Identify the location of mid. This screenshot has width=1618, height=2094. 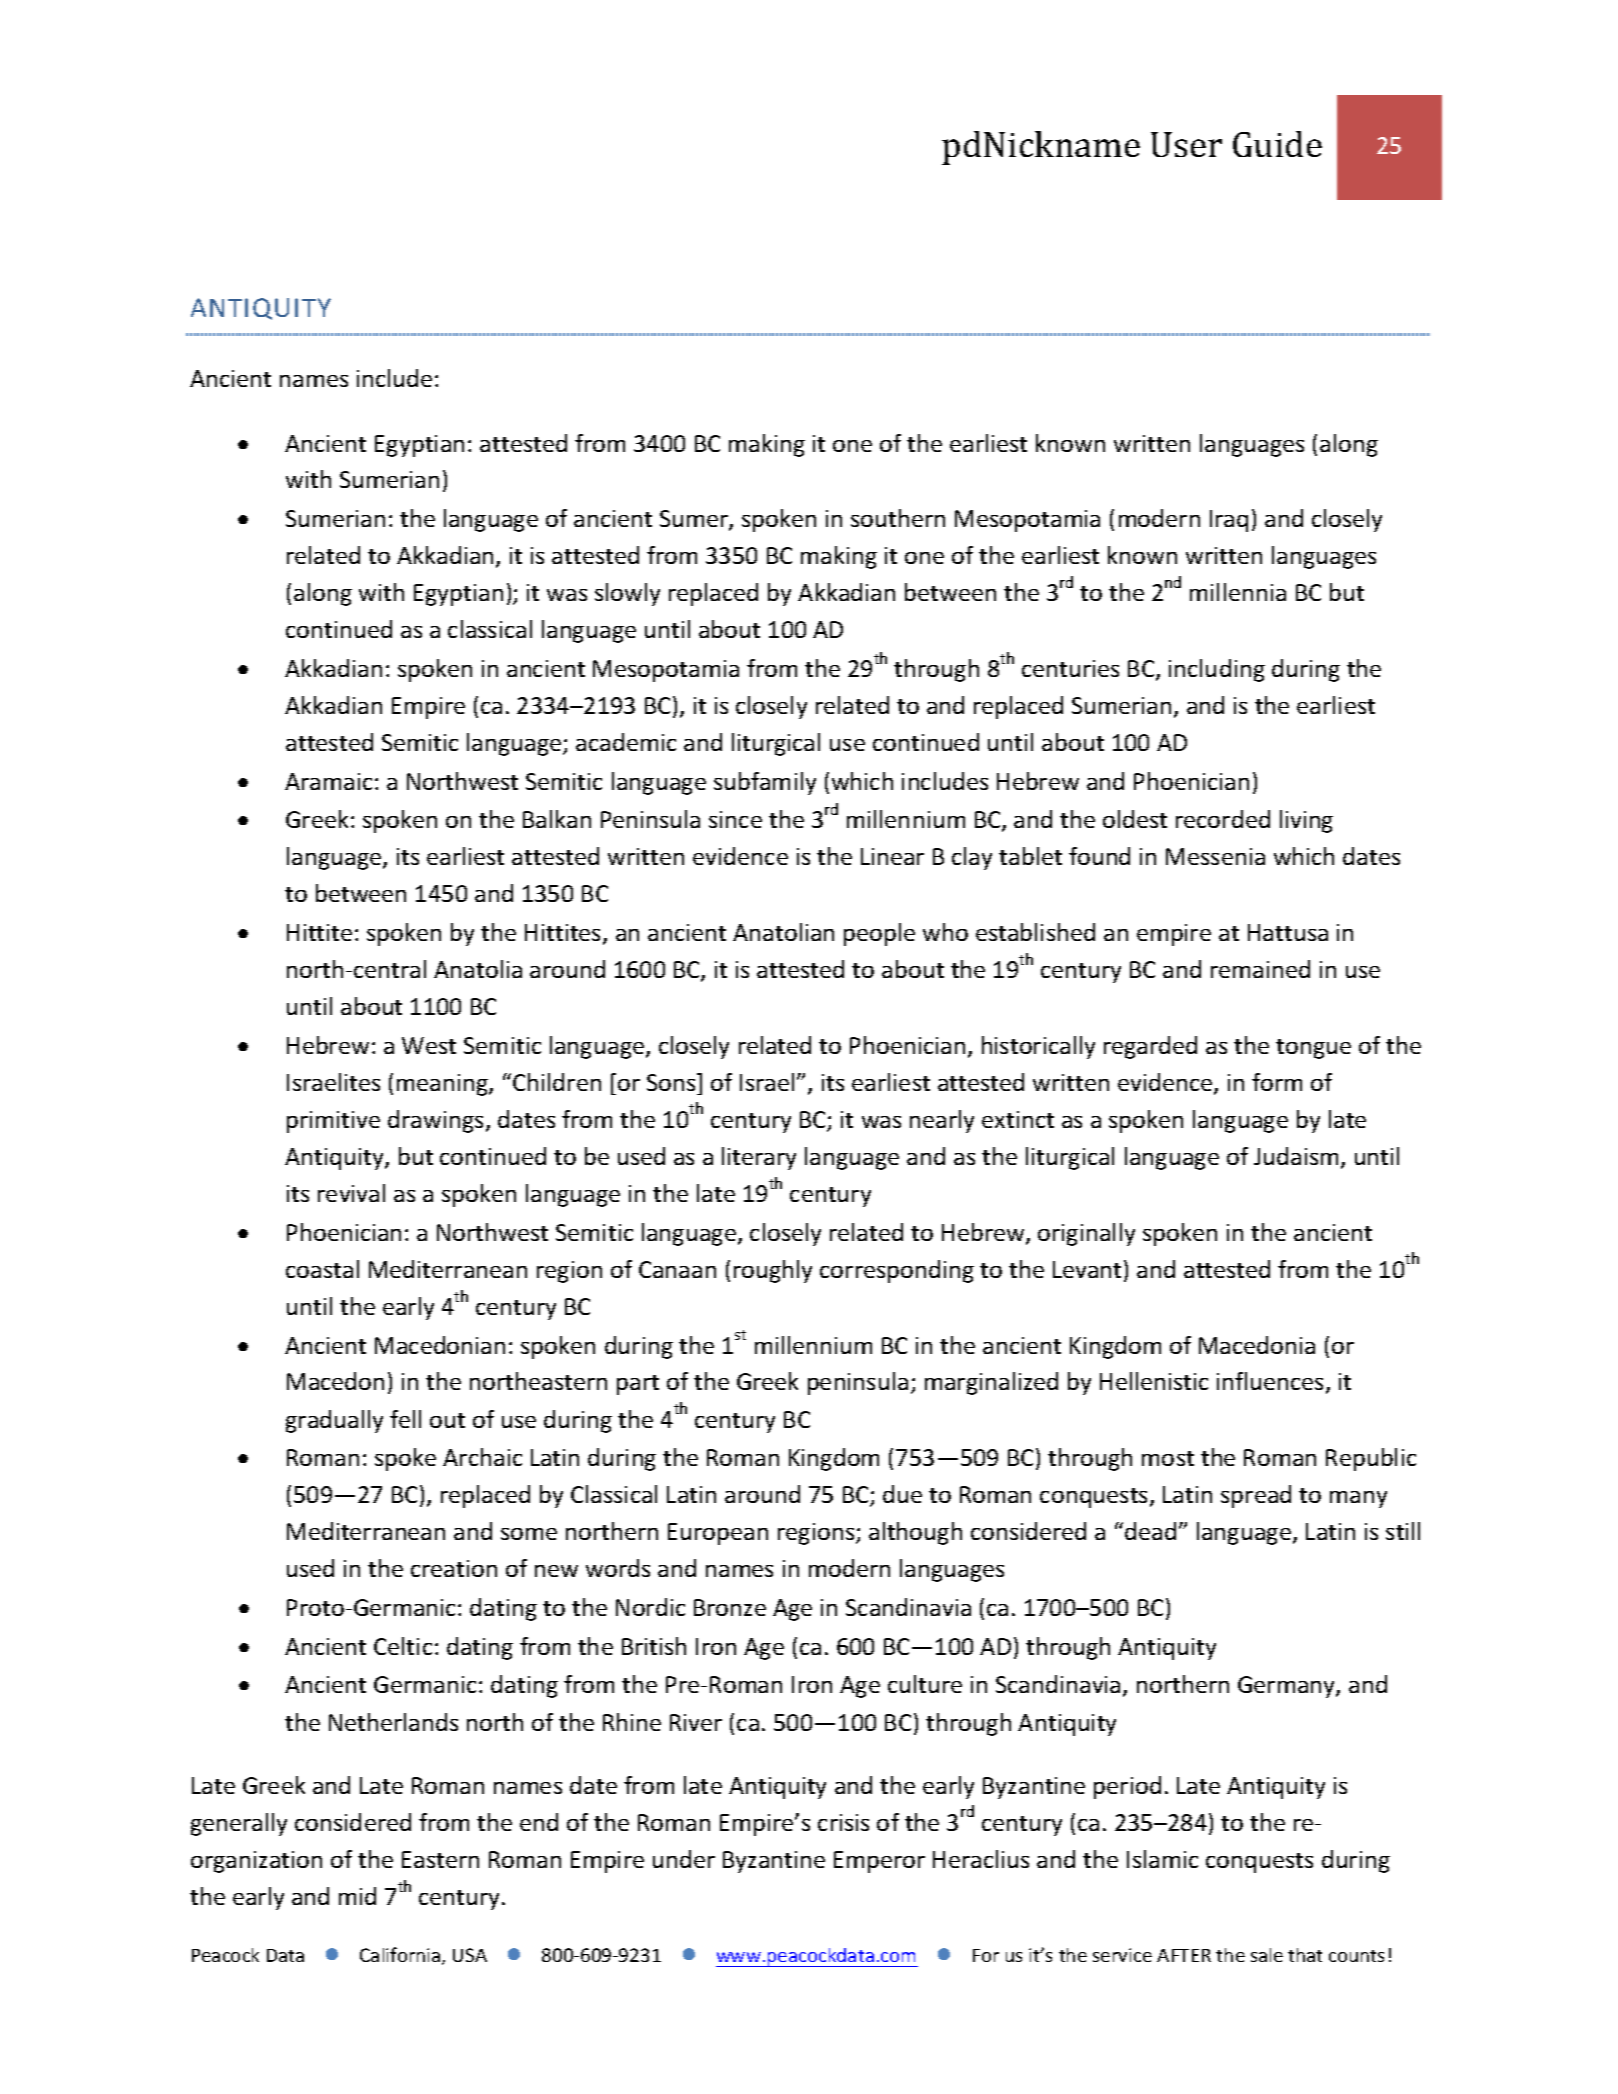
(357, 1896).
